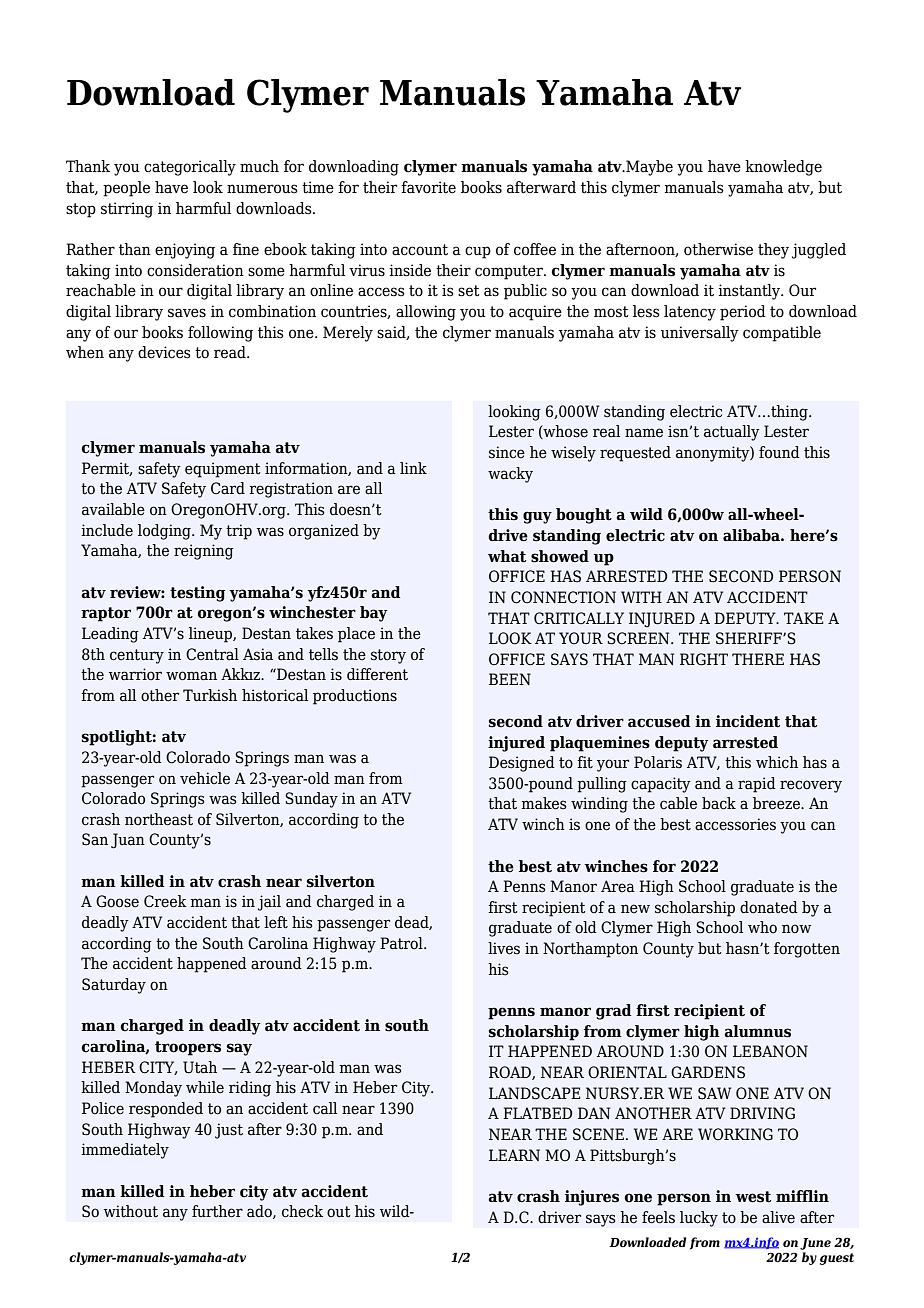  Describe the element at coordinates (428, 187) in the page. I see `favorite` at that location.
